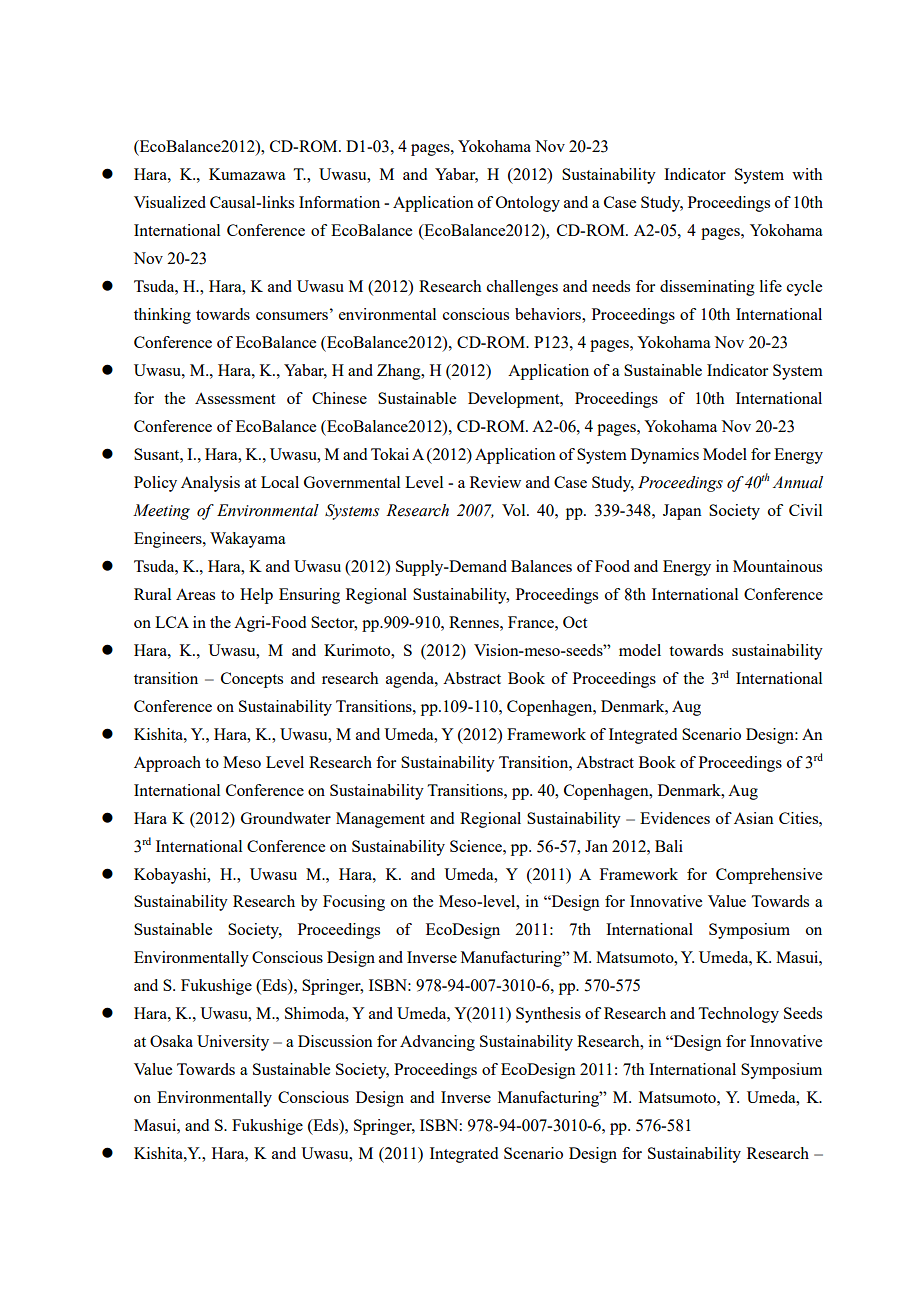 The height and width of the page is (1308, 924). What do you see at coordinates (807, 174) in the page?
I see `with` at bounding box center [807, 174].
